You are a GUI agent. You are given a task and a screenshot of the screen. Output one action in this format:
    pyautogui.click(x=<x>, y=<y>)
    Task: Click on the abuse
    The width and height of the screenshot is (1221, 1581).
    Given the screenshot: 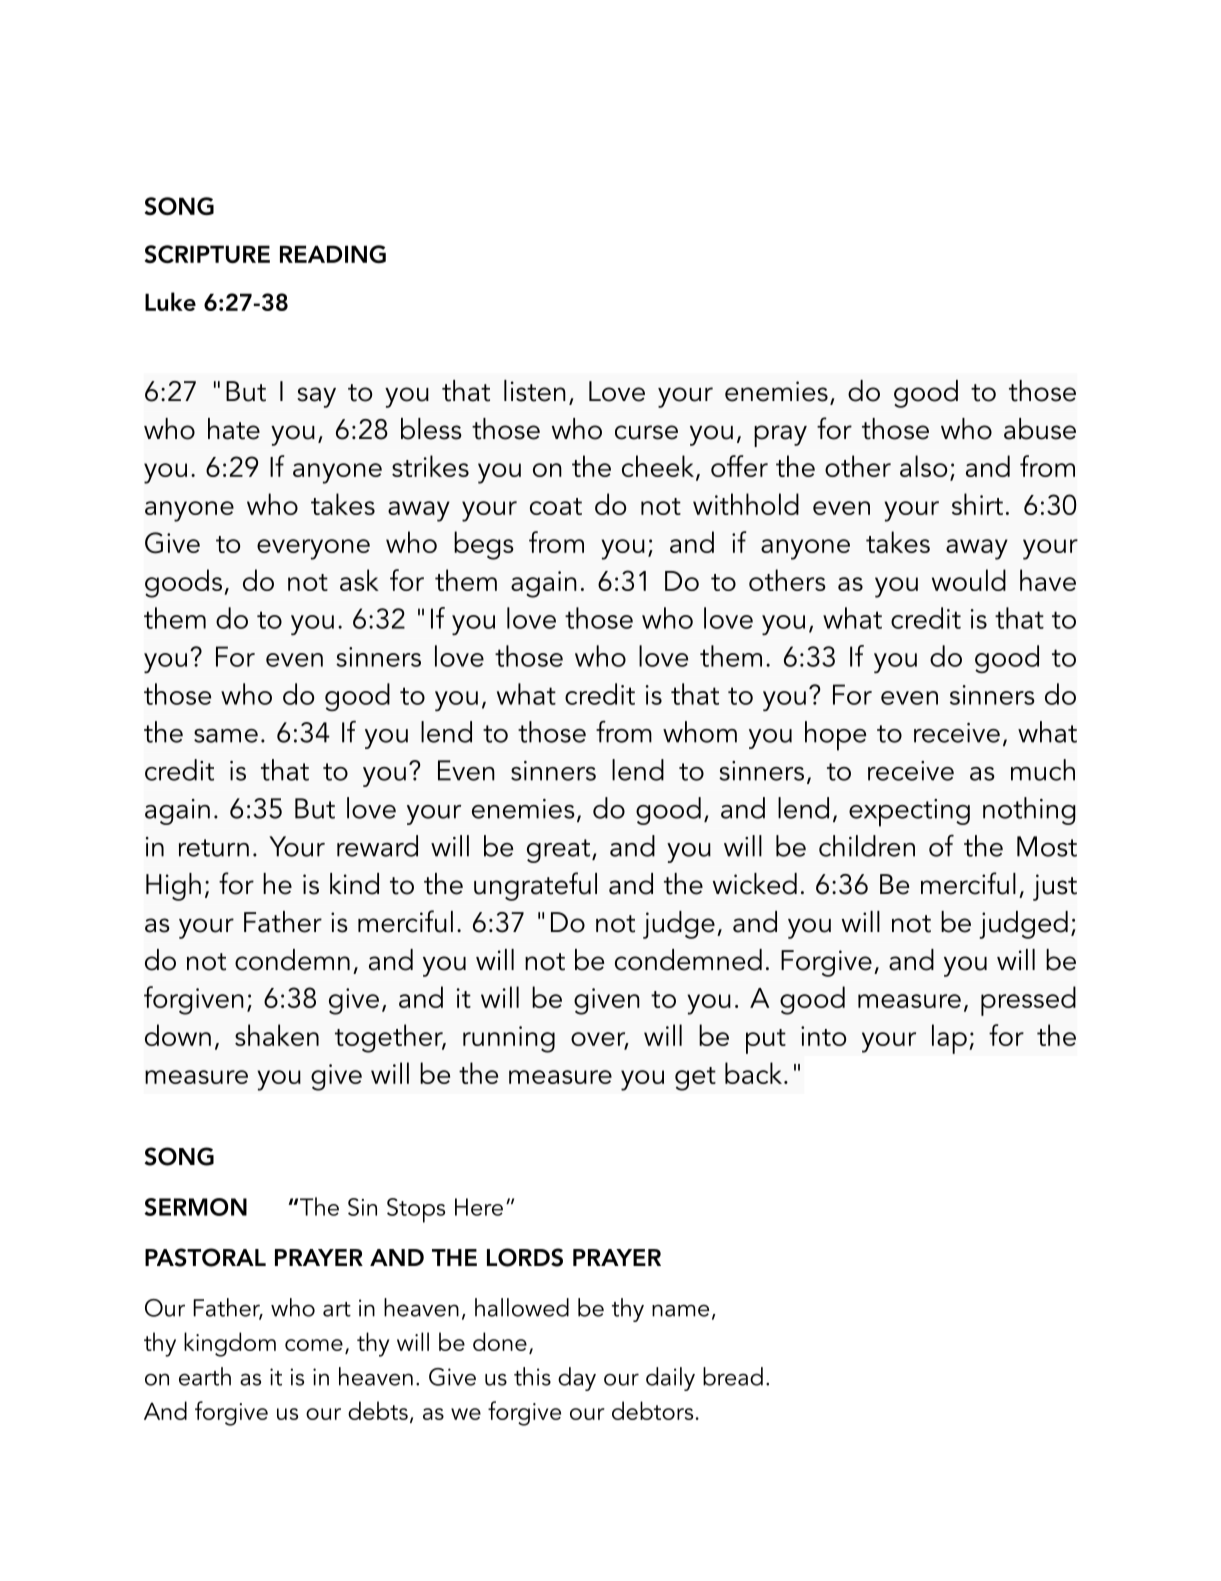 What is the action you would take?
    pyautogui.click(x=1040, y=429)
